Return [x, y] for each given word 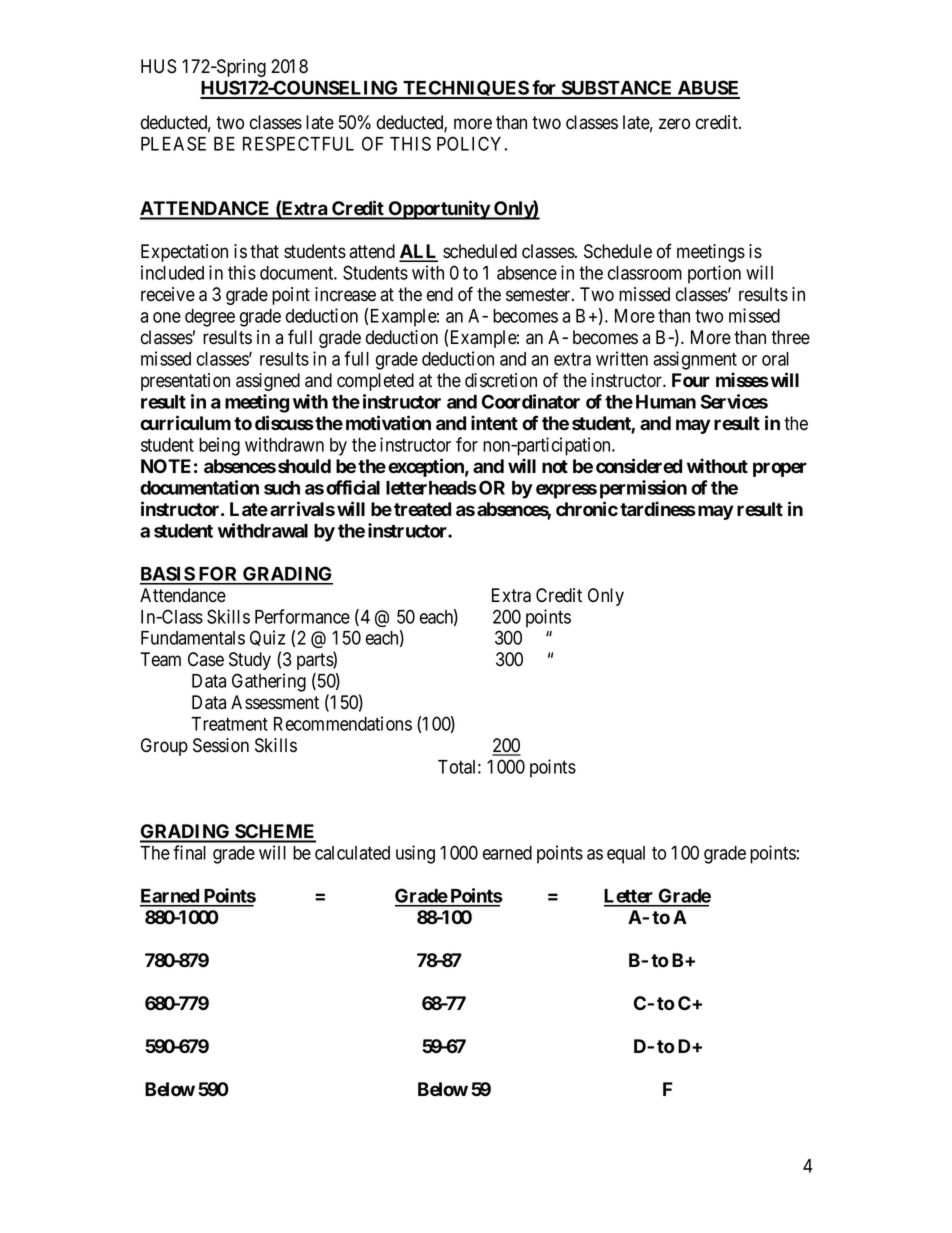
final [189, 852]
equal [626, 855]
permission [643, 489]
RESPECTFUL [298, 143]
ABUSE [708, 89]
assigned [268, 382]
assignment [695, 360]
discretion [501, 380]
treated [422, 509]
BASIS [168, 575]
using [415, 854]
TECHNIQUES [466, 89]
